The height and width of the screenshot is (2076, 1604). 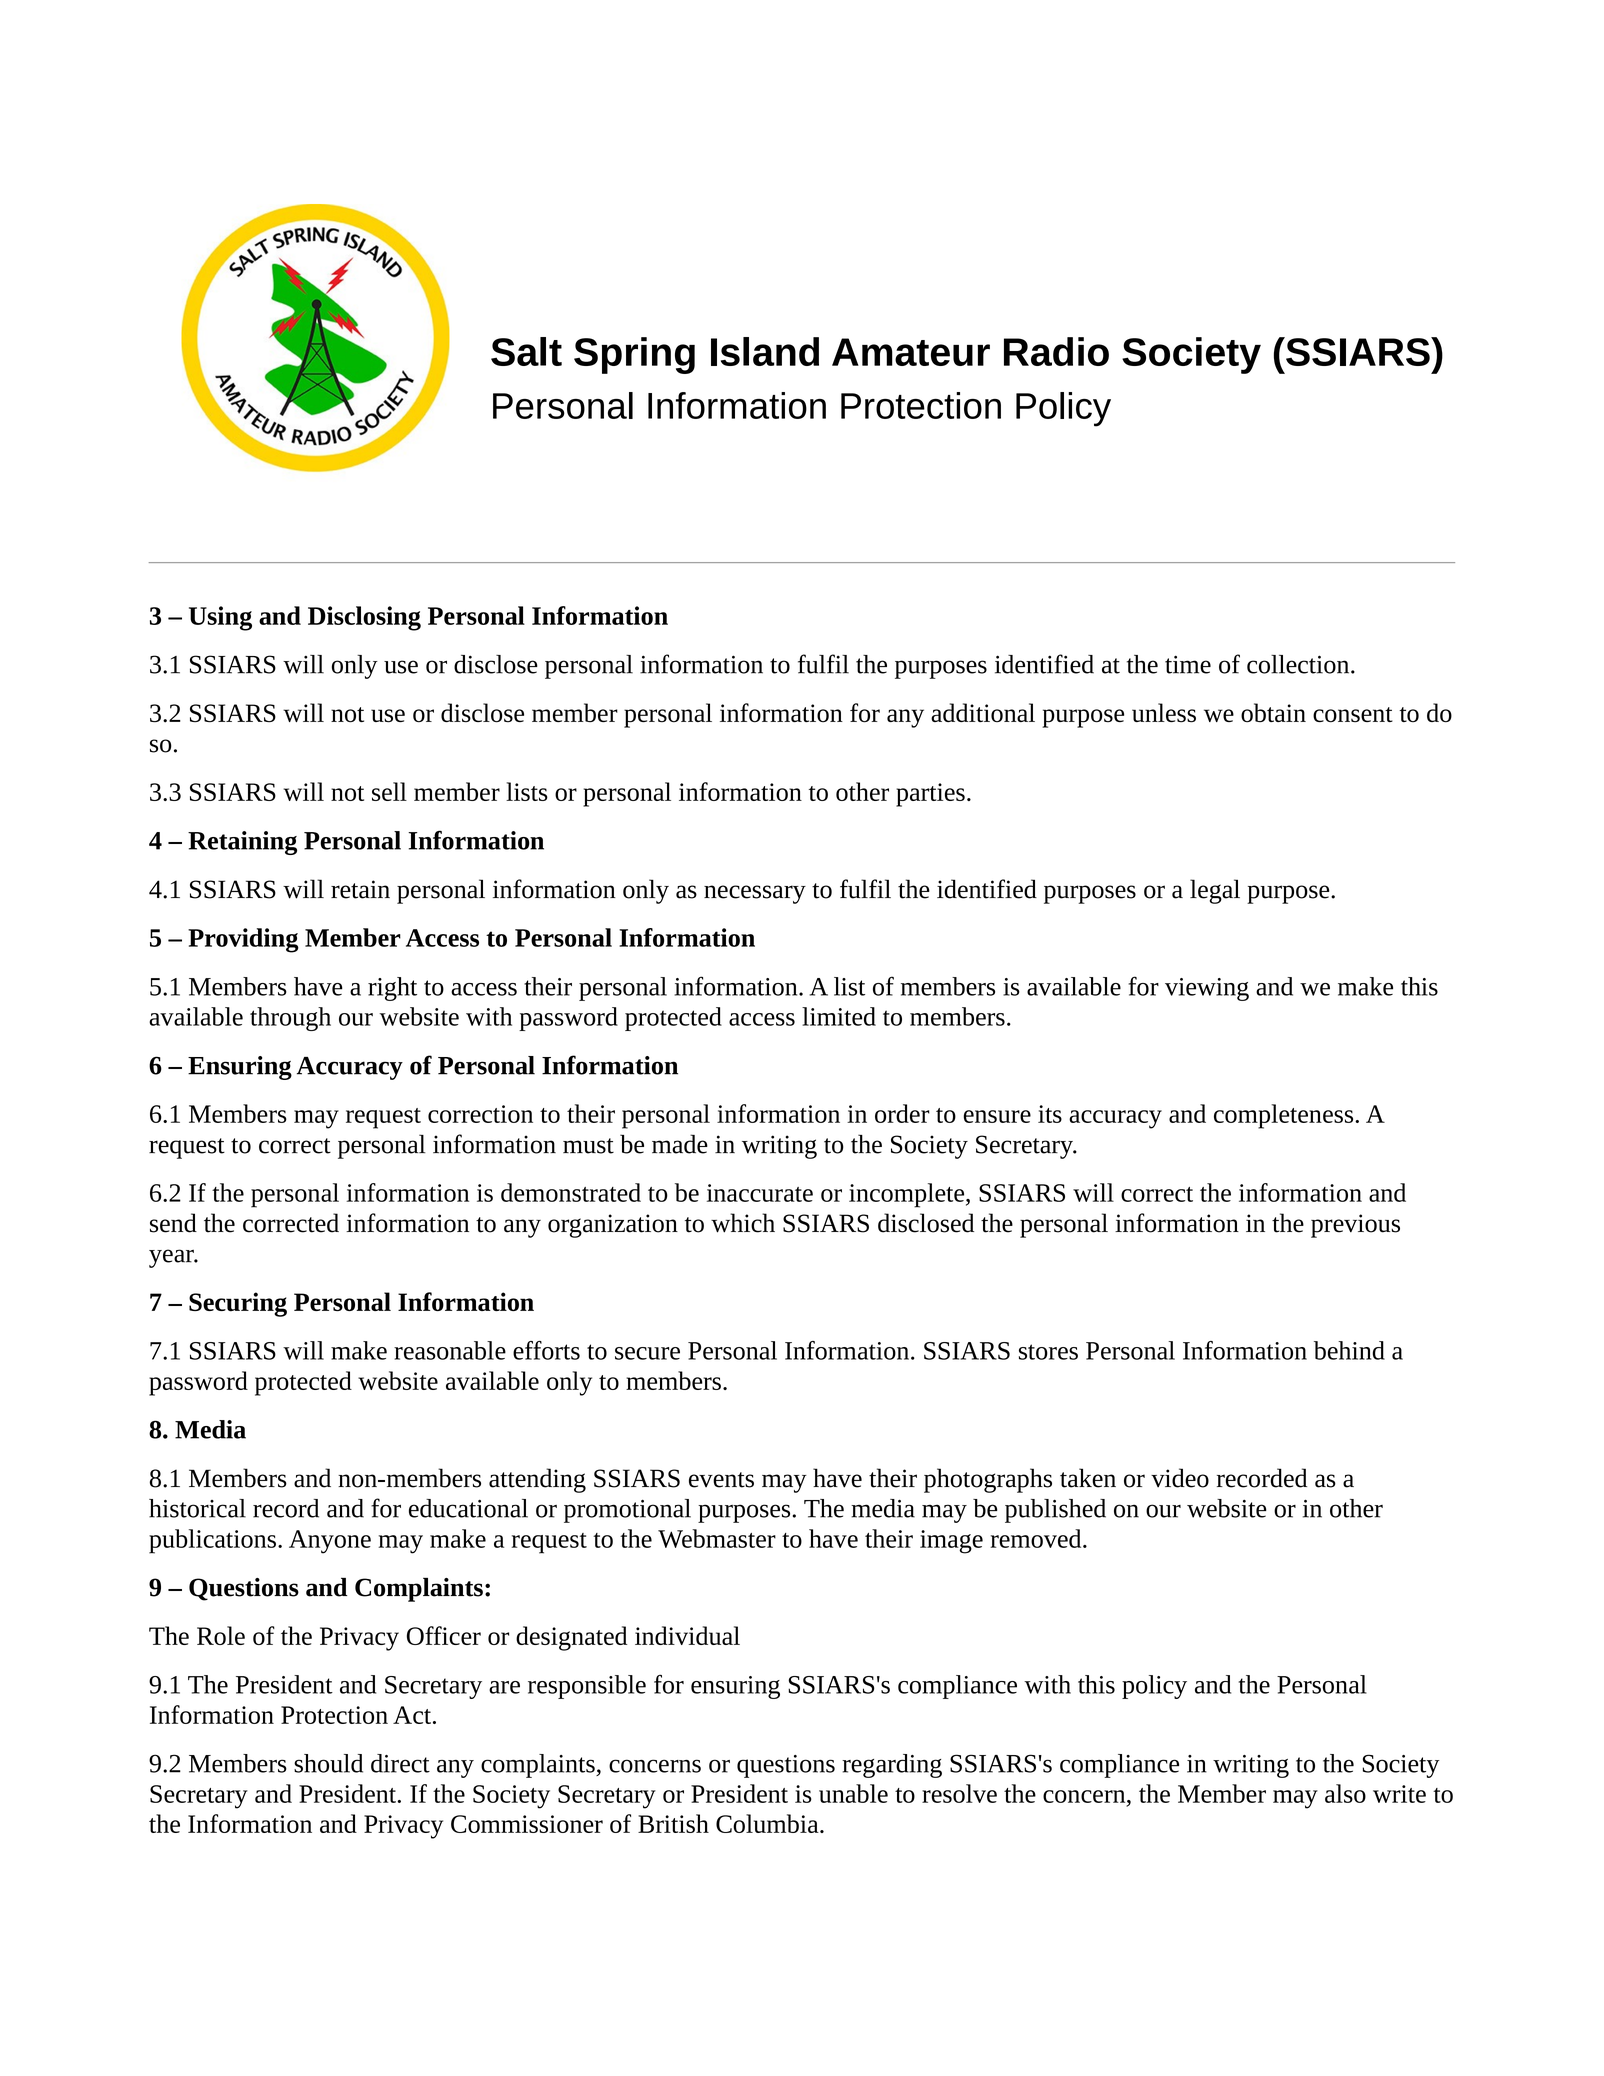 What do you see at coordinates (755, 894) in the screenshot?
I see `necessary` at bounding box center [755, 894].
